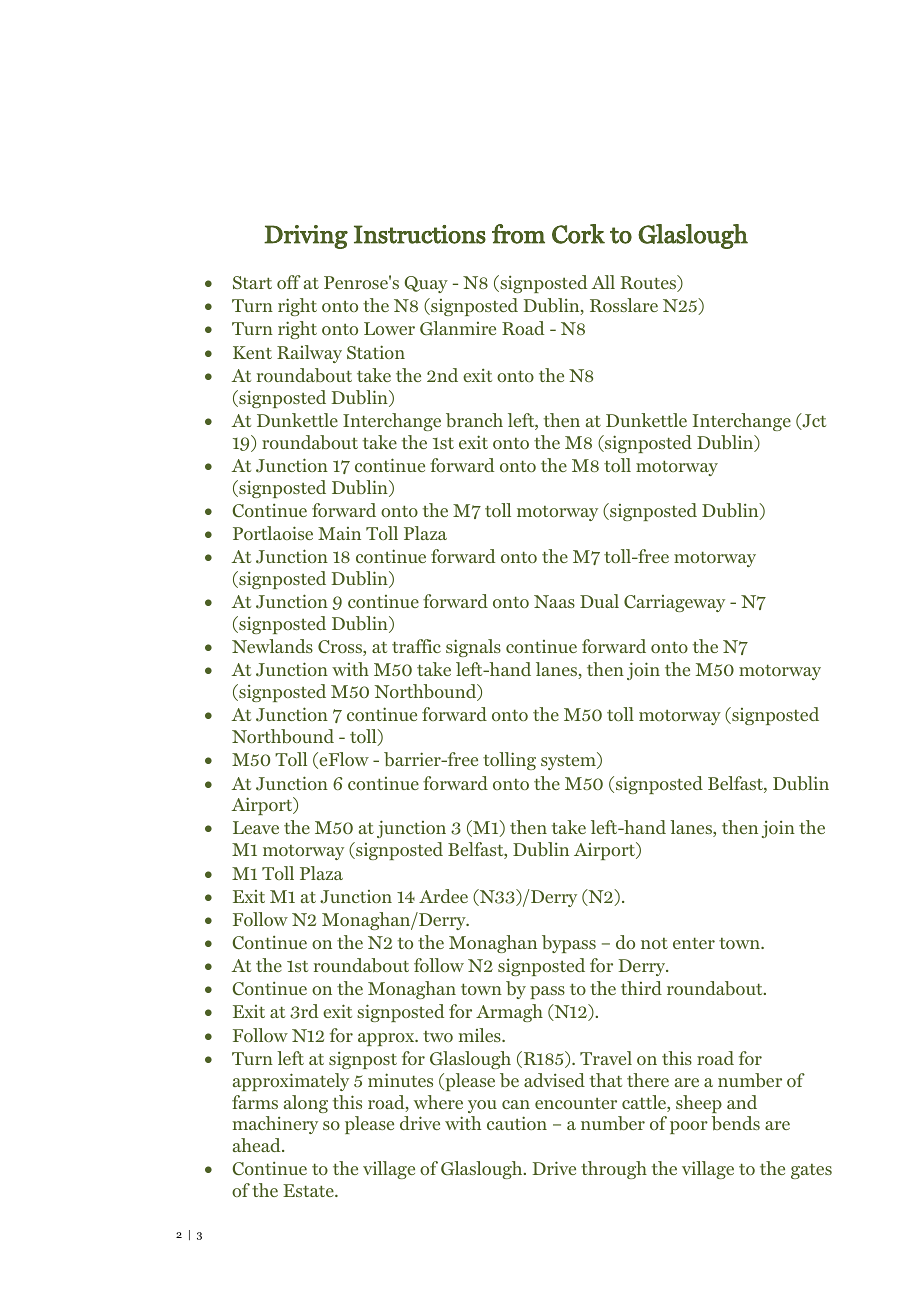  Describe the element at coordinates (517, 1123) in the image. I see `caution` at that location.
